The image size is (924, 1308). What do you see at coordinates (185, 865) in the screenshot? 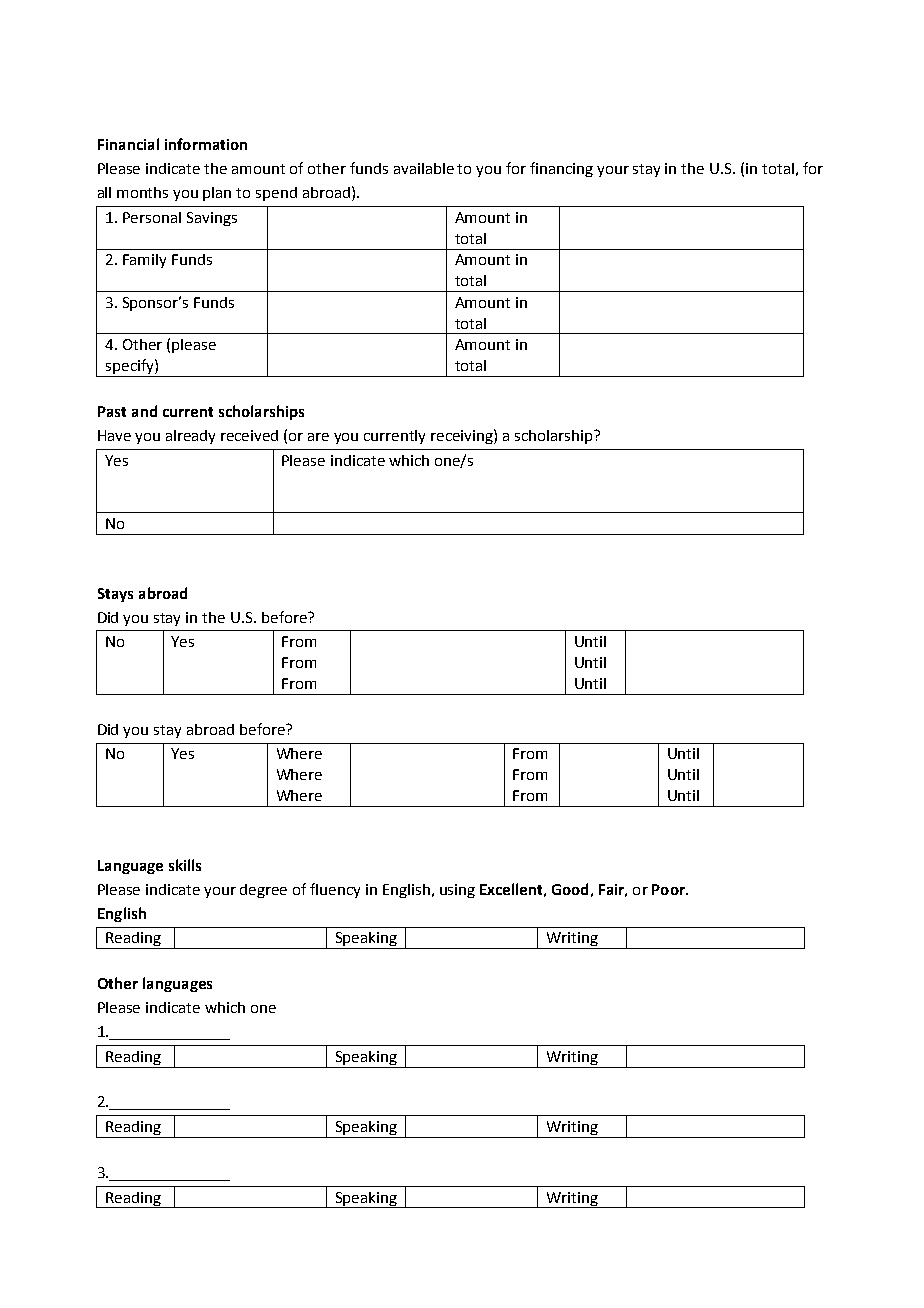
I see `skills` at bounding box center [185, 865].
